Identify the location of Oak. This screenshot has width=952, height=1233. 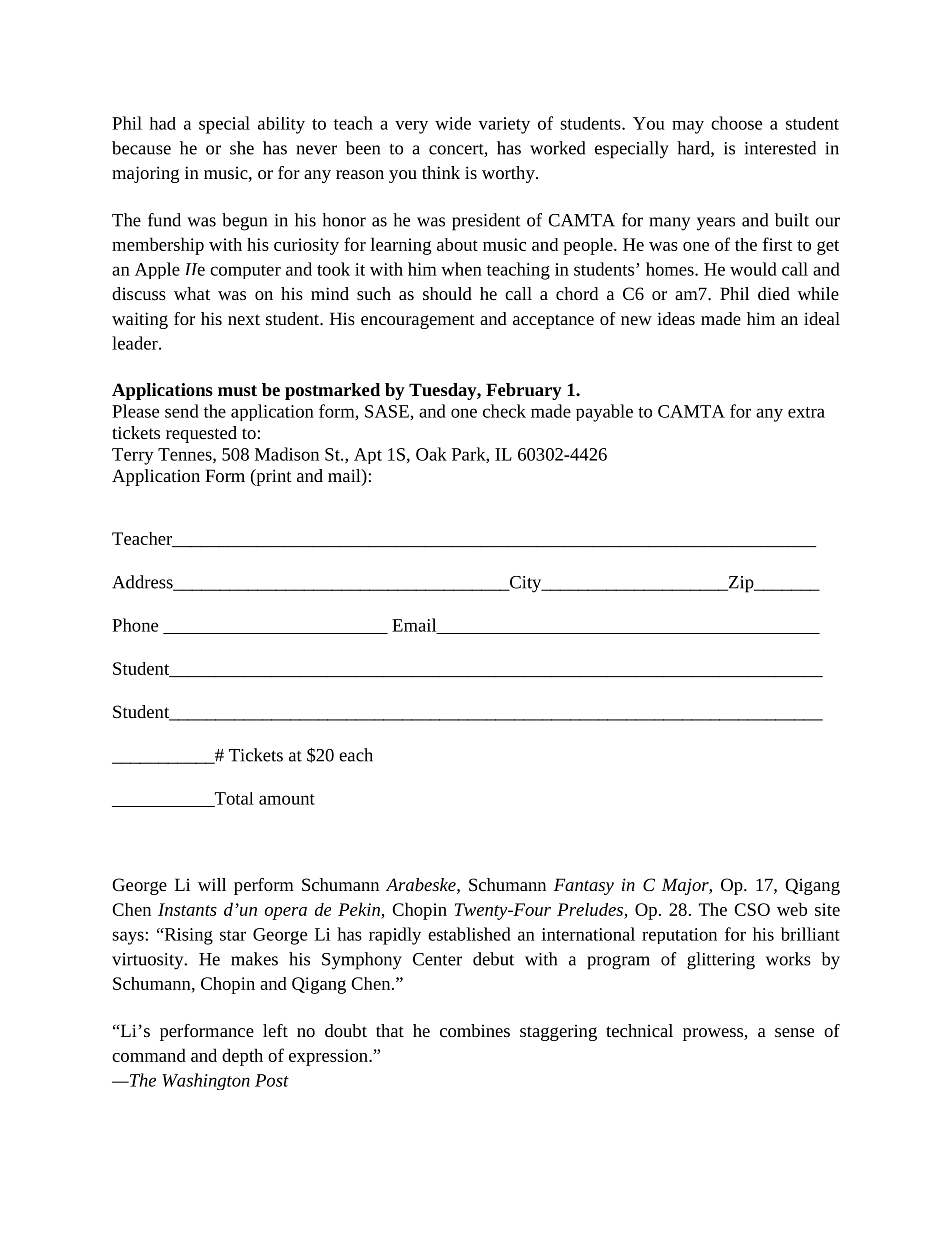
(431, 454).
